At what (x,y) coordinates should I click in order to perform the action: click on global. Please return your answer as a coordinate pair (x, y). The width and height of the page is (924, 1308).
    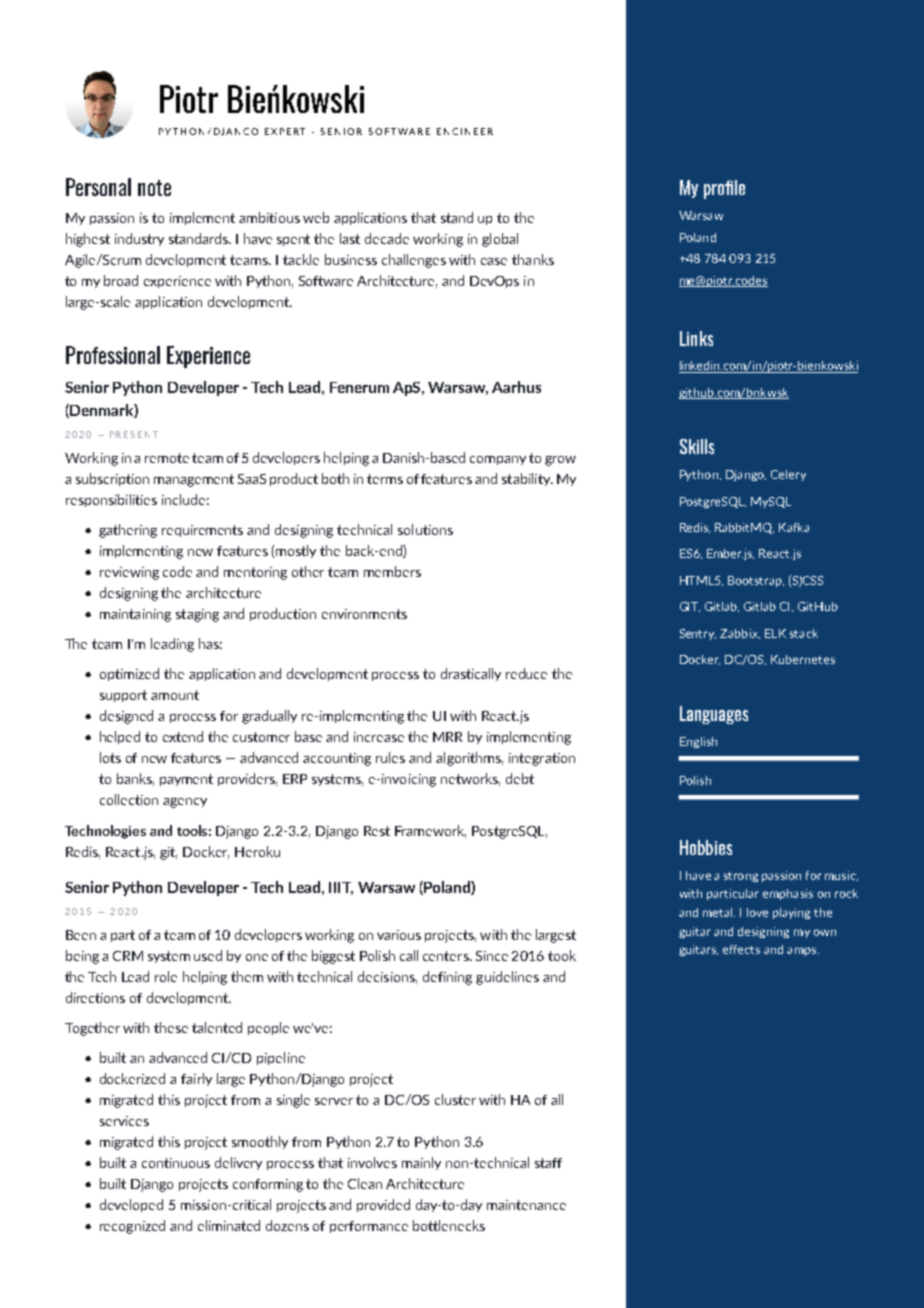
    Looking at the image, I should click on (500, 240).
